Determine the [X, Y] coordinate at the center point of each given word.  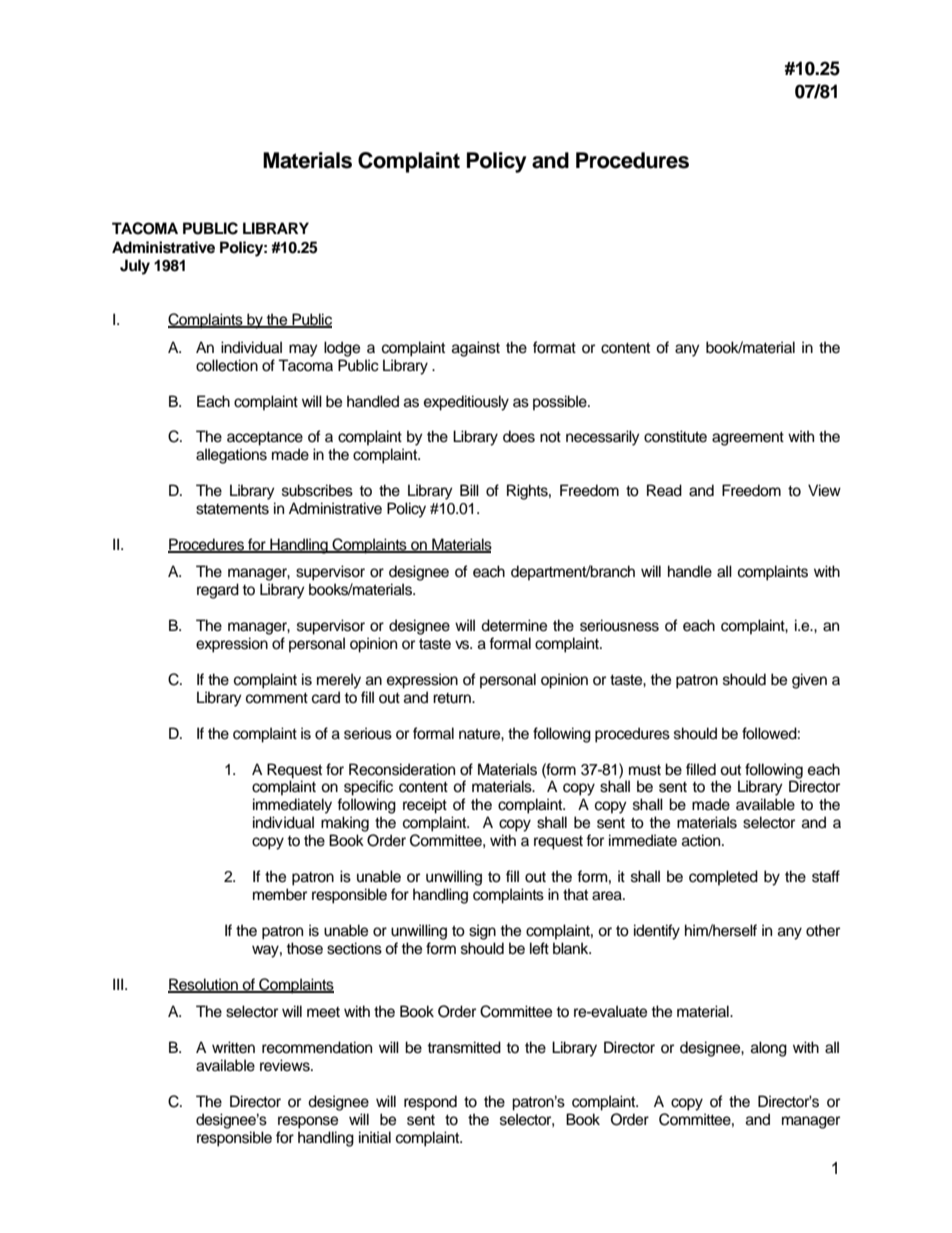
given [809, 681]
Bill [469, 490]
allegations [231, 456]
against [476, 349]
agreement [748, 439]
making [345, 824]
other [823, 930]
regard [218, 591]
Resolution [204, 985]
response [308, 1122]
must [645, 770]
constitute [675, 436]
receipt [425, 806]
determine [514, 625]
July [135, 267]
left [539, 948]
